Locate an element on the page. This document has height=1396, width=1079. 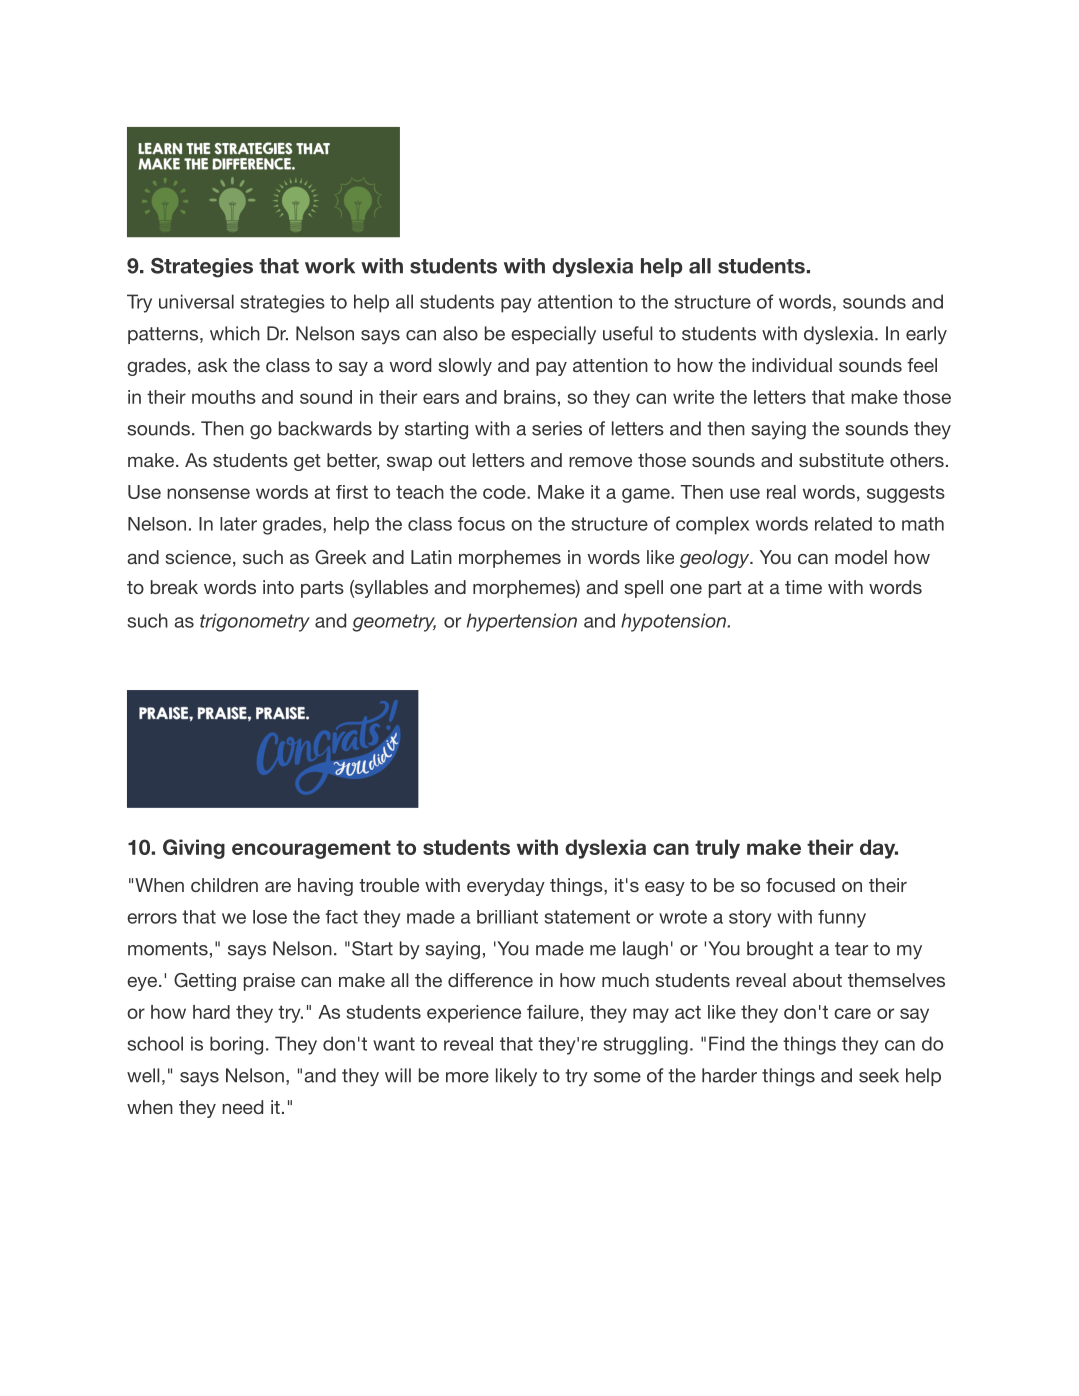
real is located at coordinates (781, 492).
